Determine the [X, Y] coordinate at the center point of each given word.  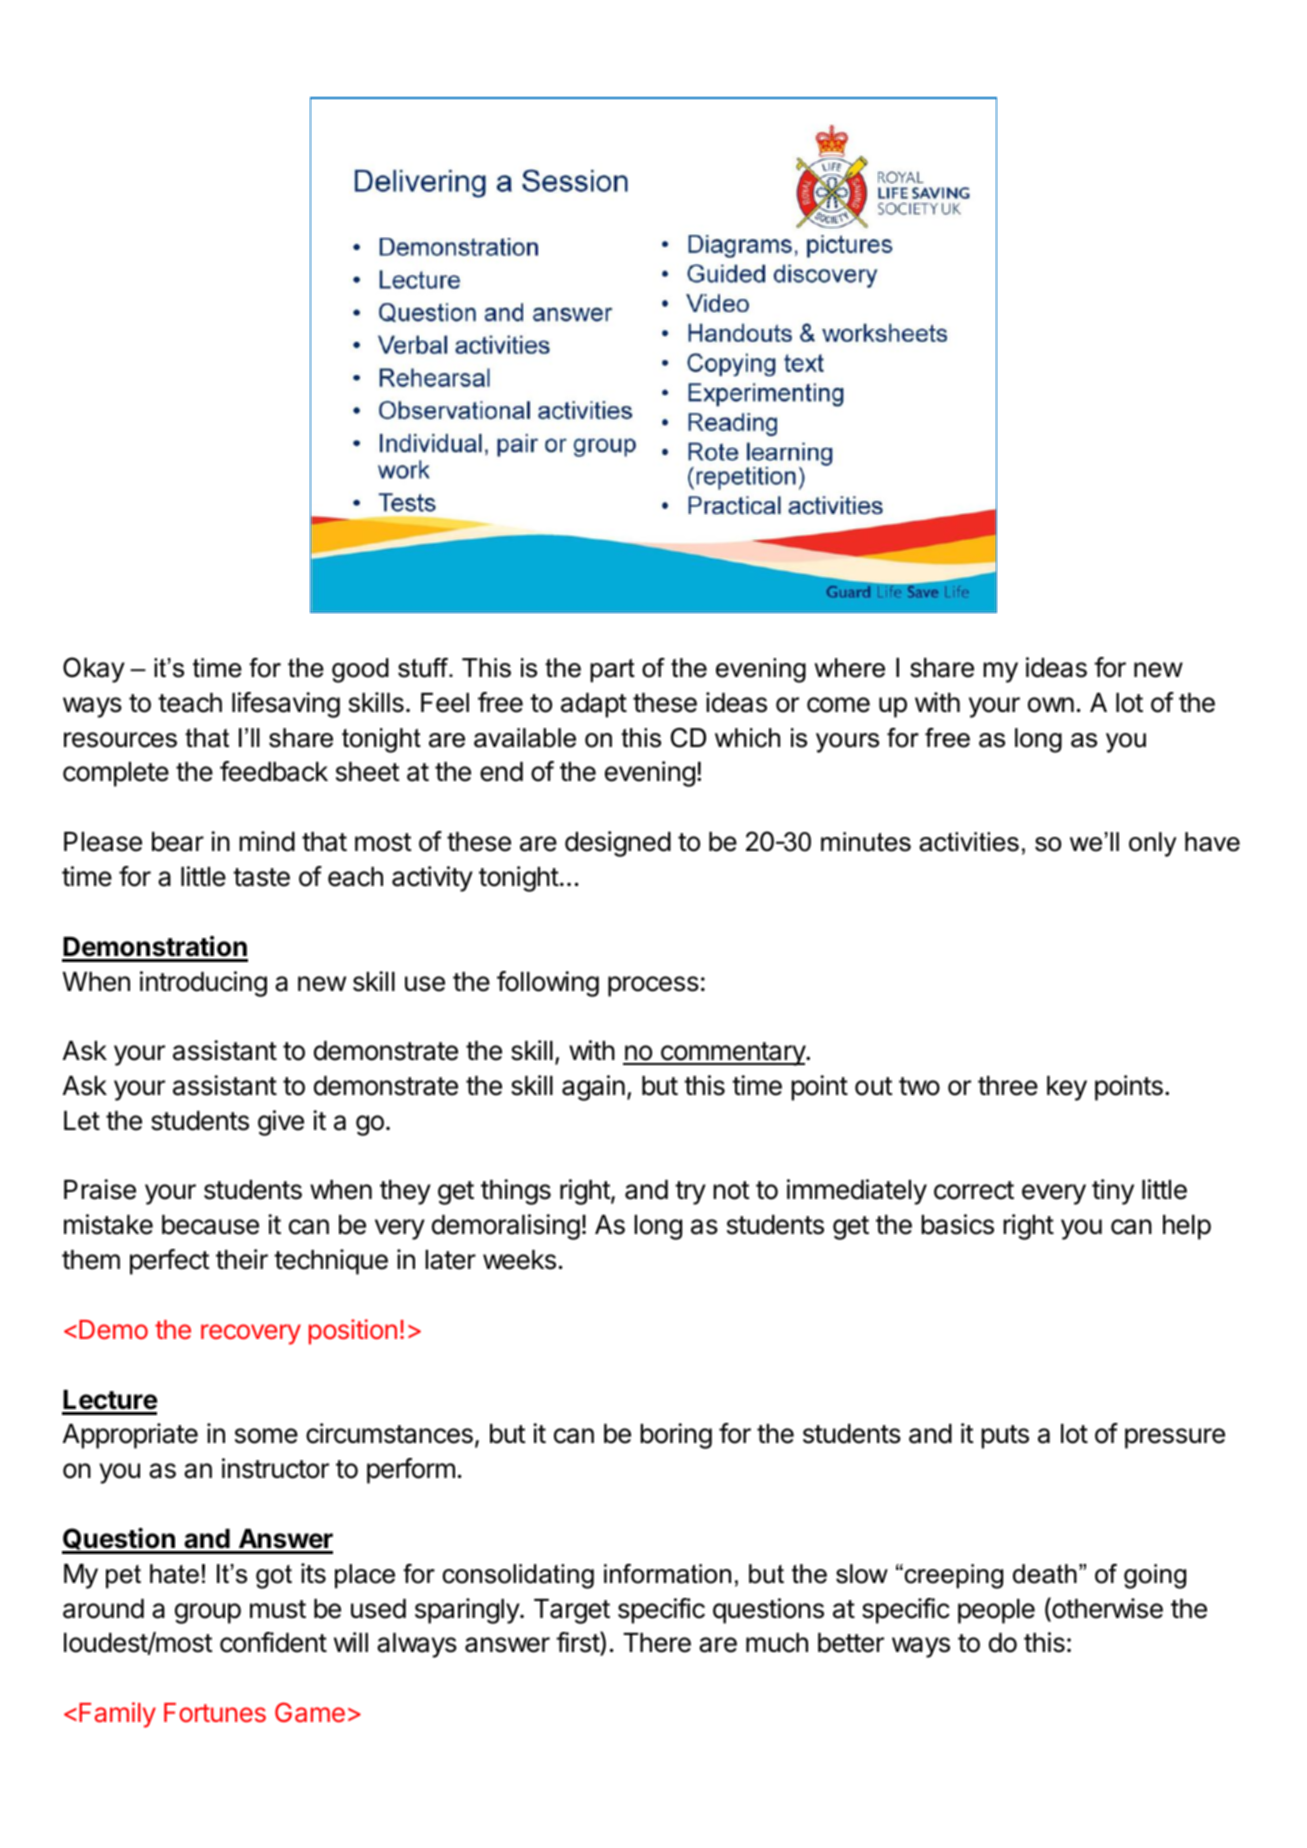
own [1051, 705]
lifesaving [286, 705]
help [1187, 1227]
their [242, 1259]
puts [1005, 1437]
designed [618, 844]
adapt [594, 705]
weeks [519, 1260]
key [1067, 1088]
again [593, 1088]
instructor [275, 1468]
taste [261, 877]
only [1153, 844]
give [281, 1123]
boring [676, 1436]
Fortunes [215, 1713]
